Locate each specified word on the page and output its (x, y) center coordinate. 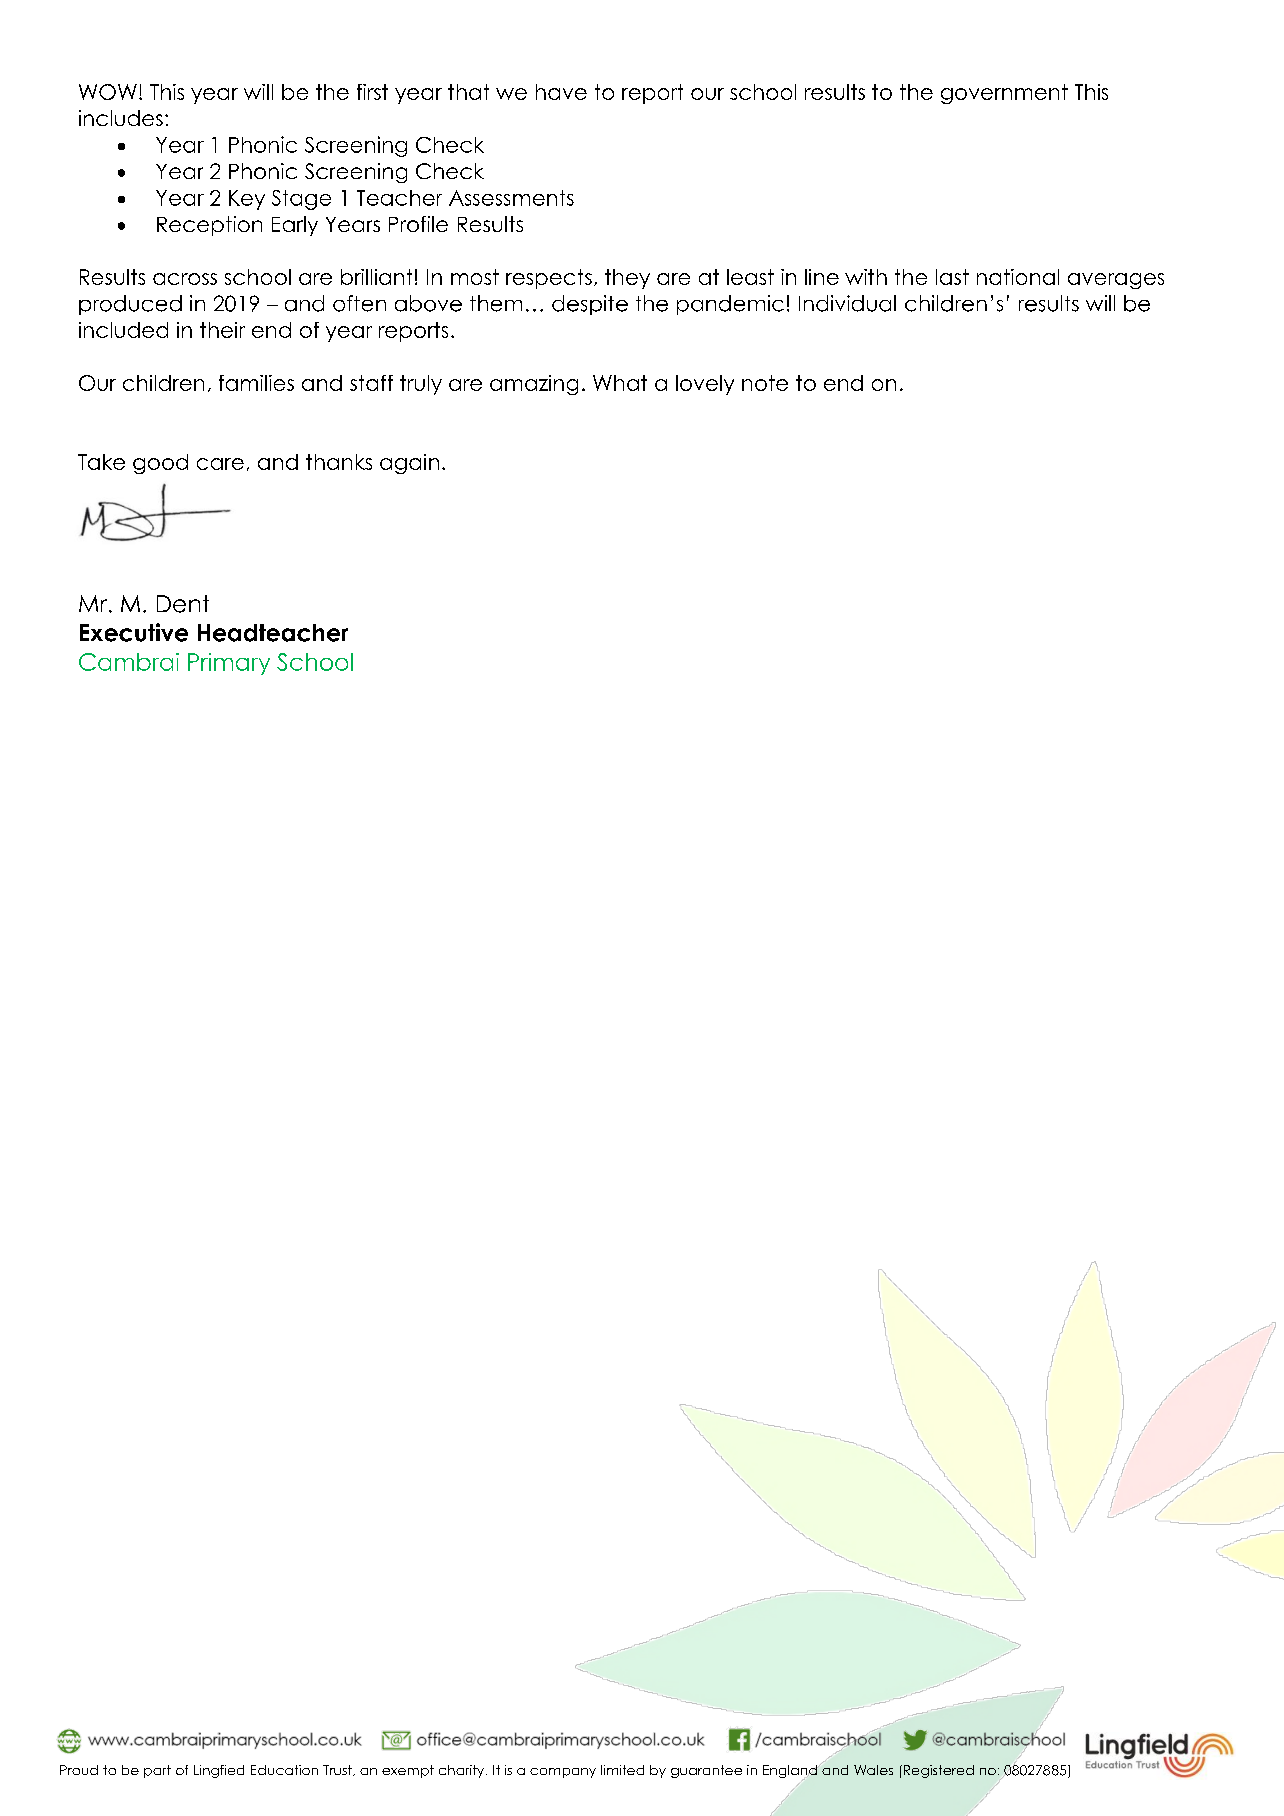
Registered (937, 1771)
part (157, 1771)
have (561, 92)
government (1004, 94)
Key (247, 200)
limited (622, 1770)
